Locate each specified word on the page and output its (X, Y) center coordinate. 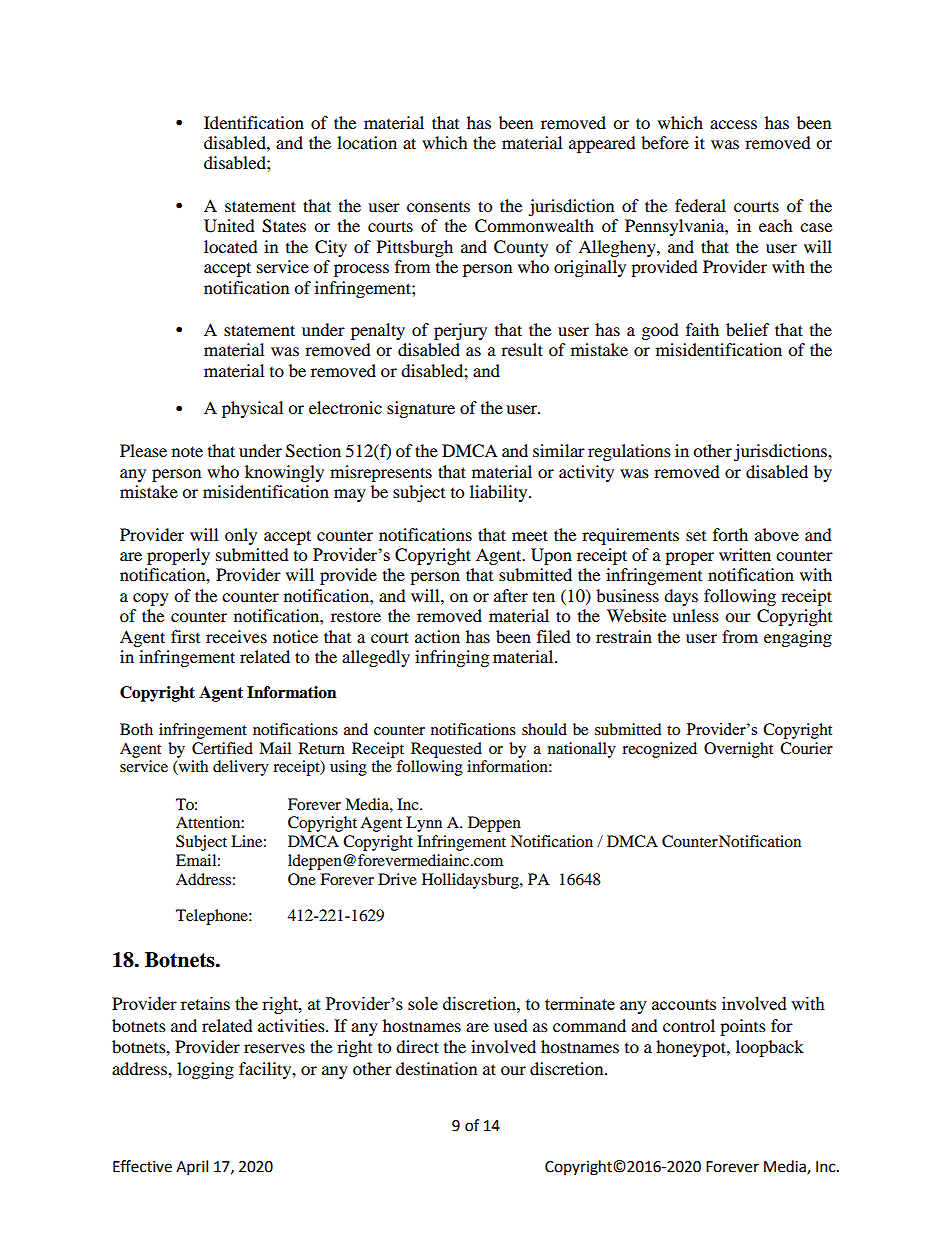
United (229, 226)
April (192, 1168)
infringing (452, 658)
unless (695, 615)
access (733, 124)
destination (436, 1068)
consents (438, 207)
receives (236, 636)
